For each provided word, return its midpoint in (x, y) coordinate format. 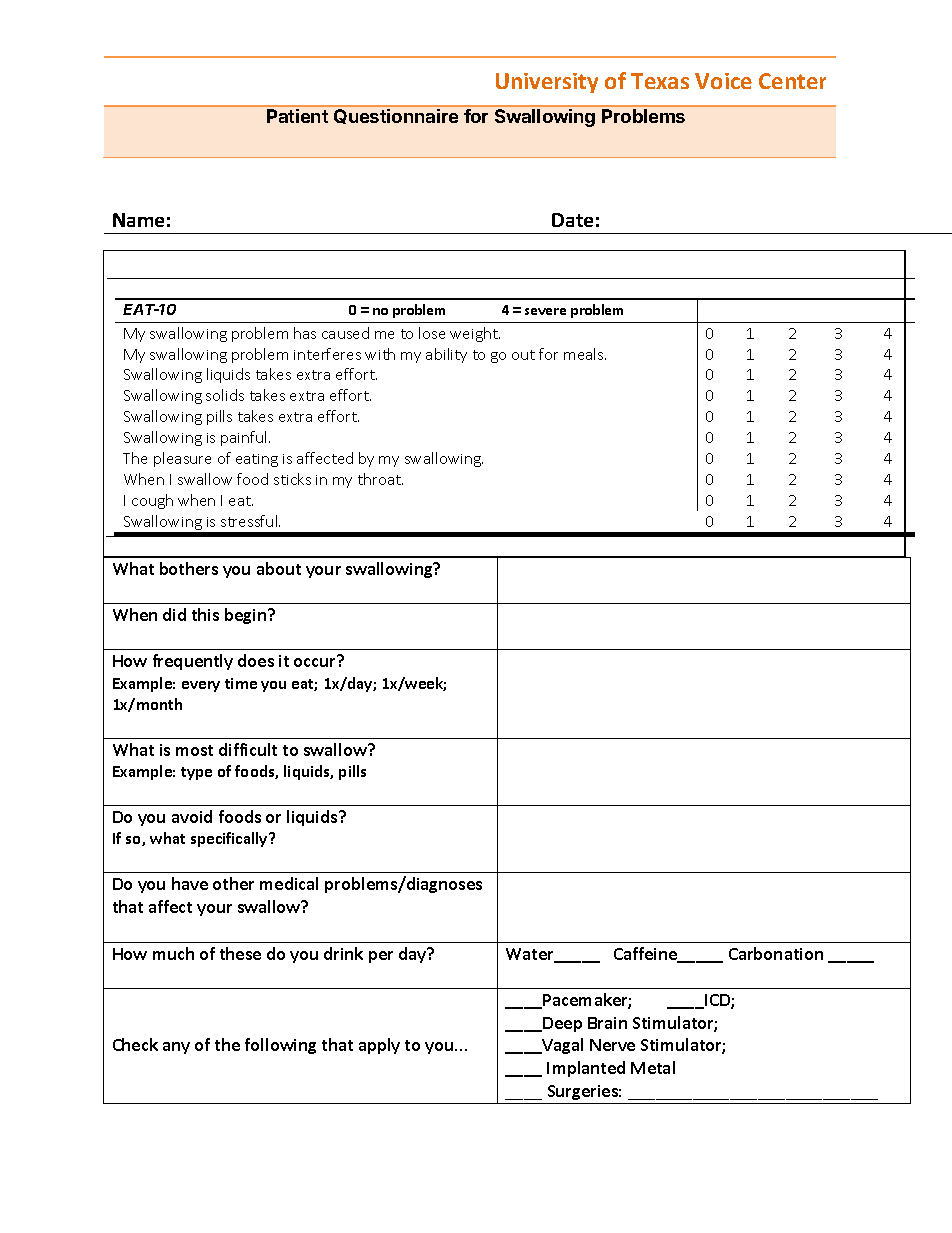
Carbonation (776, 953)
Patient (297, 116)
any (176, 1048)
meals (585, 354)
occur (314, 662)
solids (225, 395)
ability (446, 355)
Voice (723, 81)
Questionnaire (396, 116)
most (194, 750)
